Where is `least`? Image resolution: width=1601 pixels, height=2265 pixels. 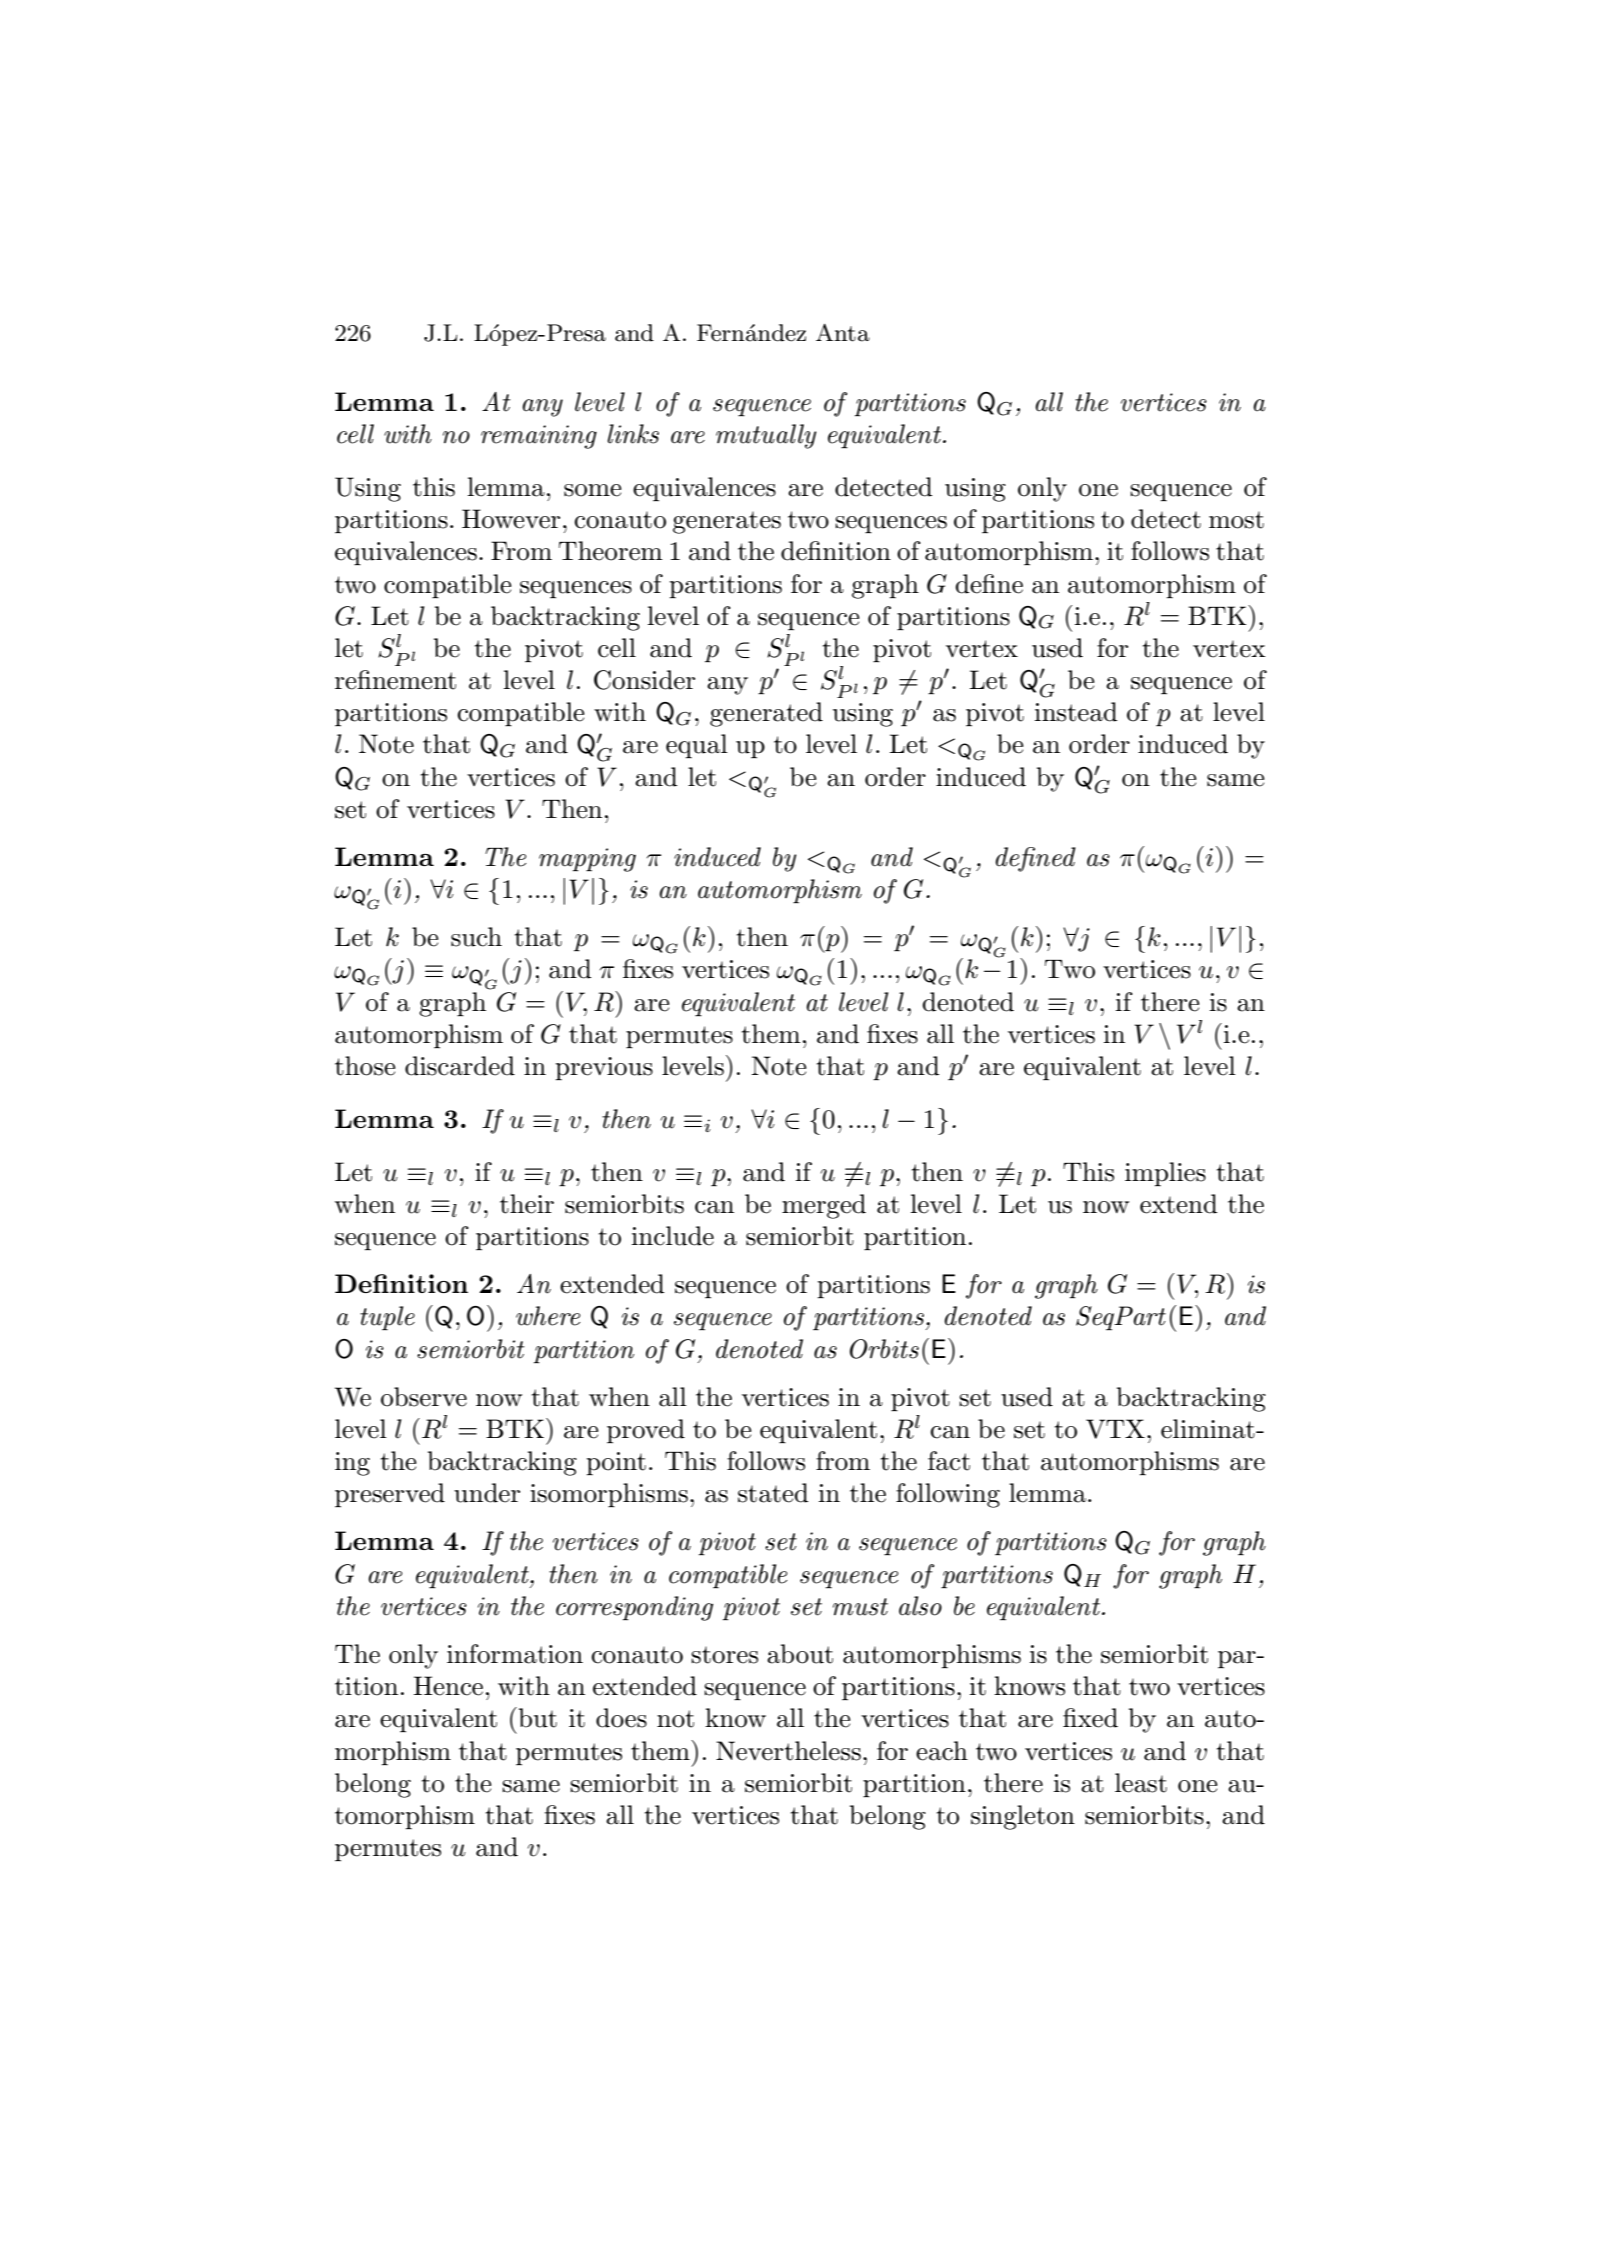
least is located at coordinates (1141, 1783).
